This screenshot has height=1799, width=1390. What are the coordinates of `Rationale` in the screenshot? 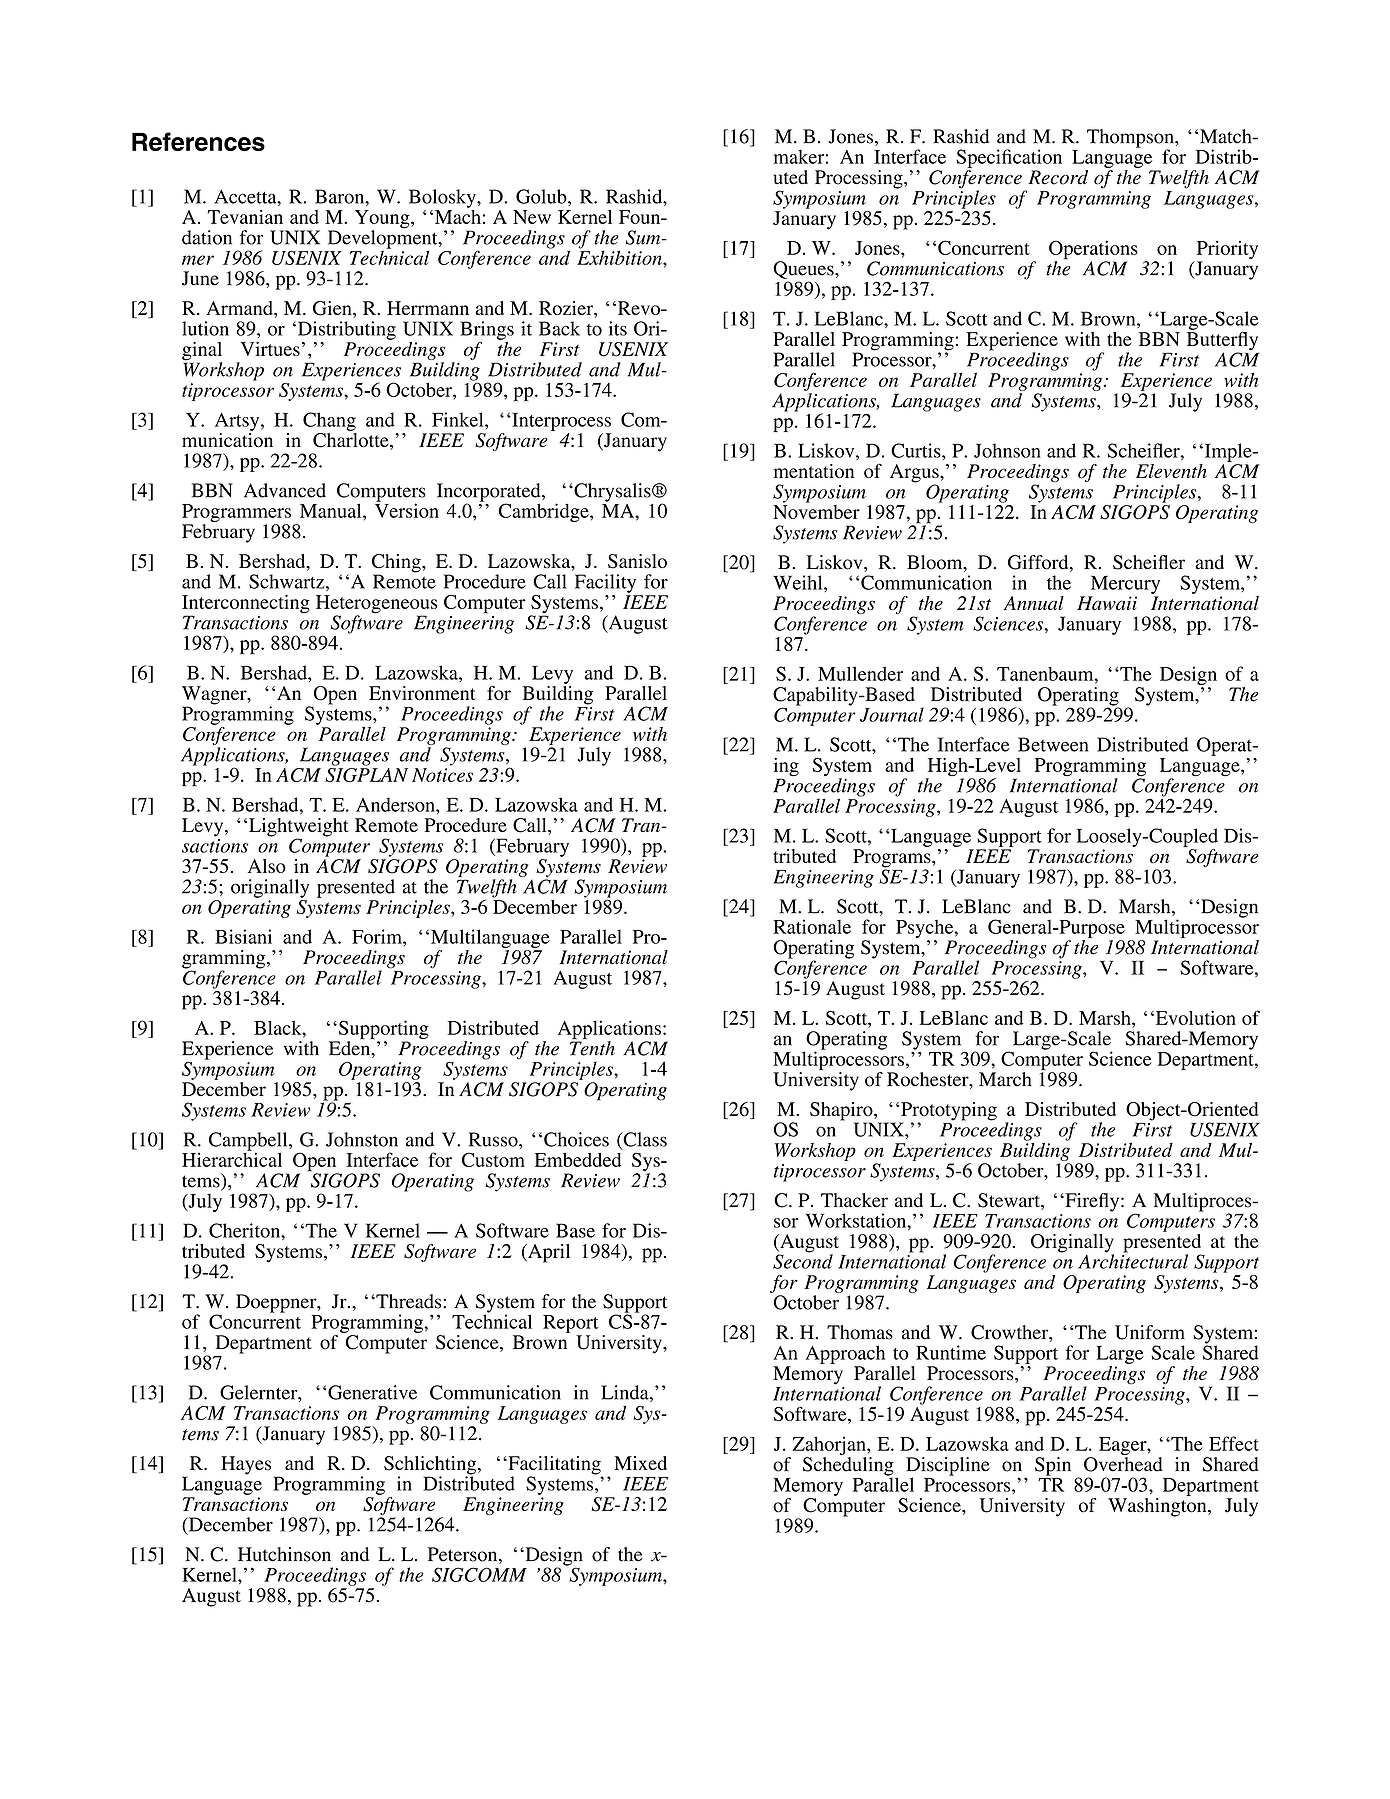 It's located at (812, 926).
